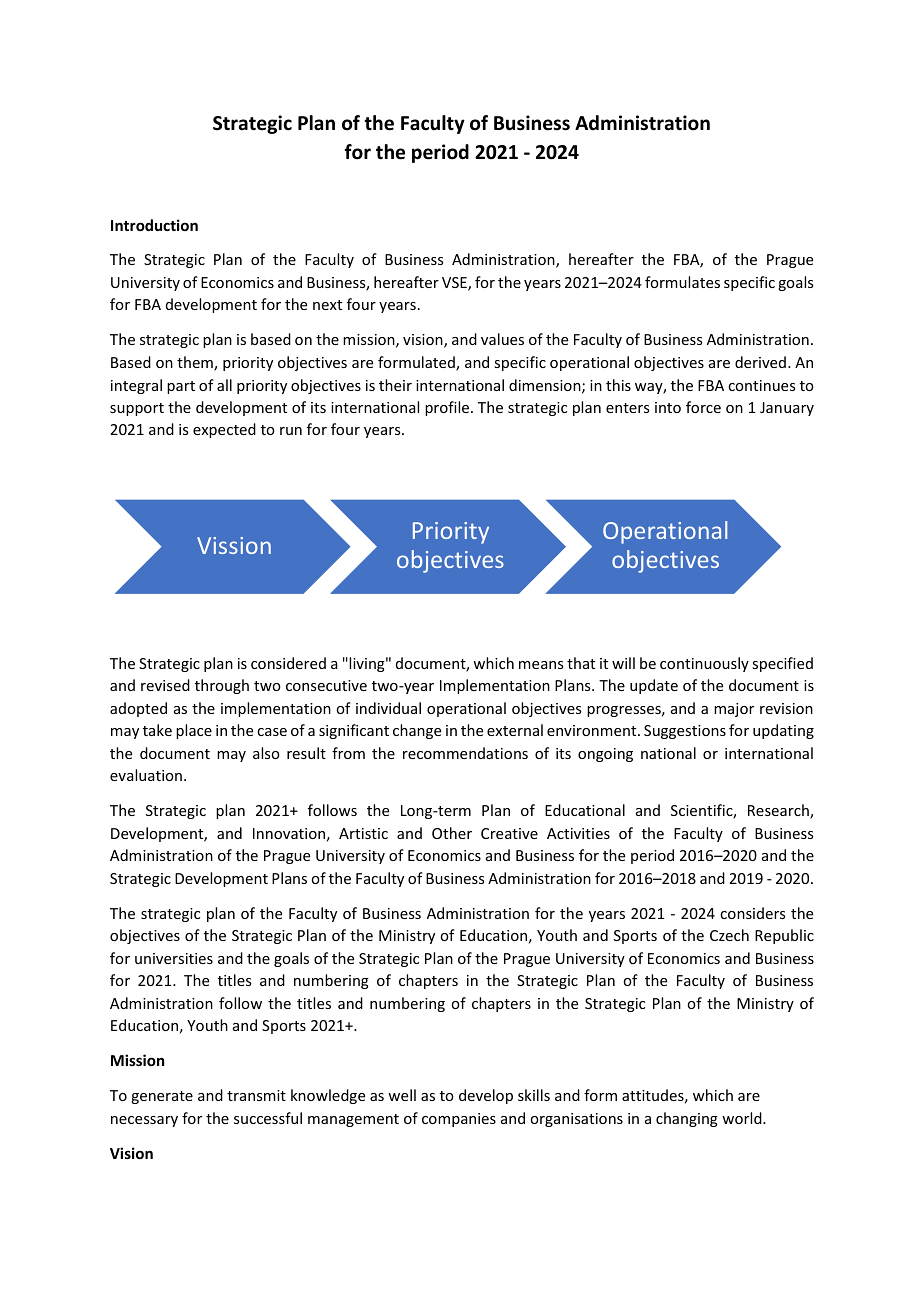  What do you see at coordinates (760, 362) in the image?
I see `derived` at bounding box center [760, 362].
